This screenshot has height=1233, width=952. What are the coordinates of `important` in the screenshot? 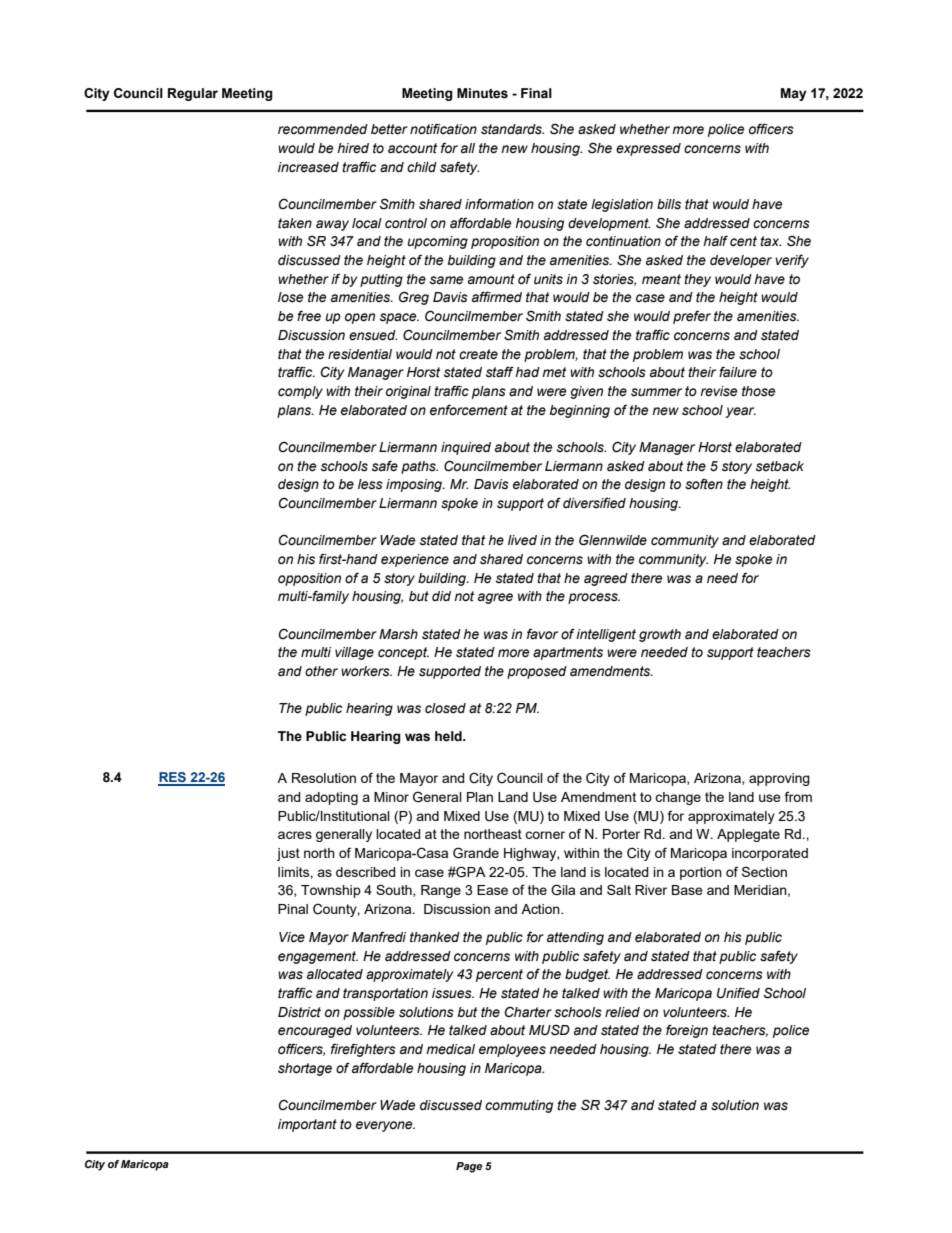 It's located at (307, 1125).
